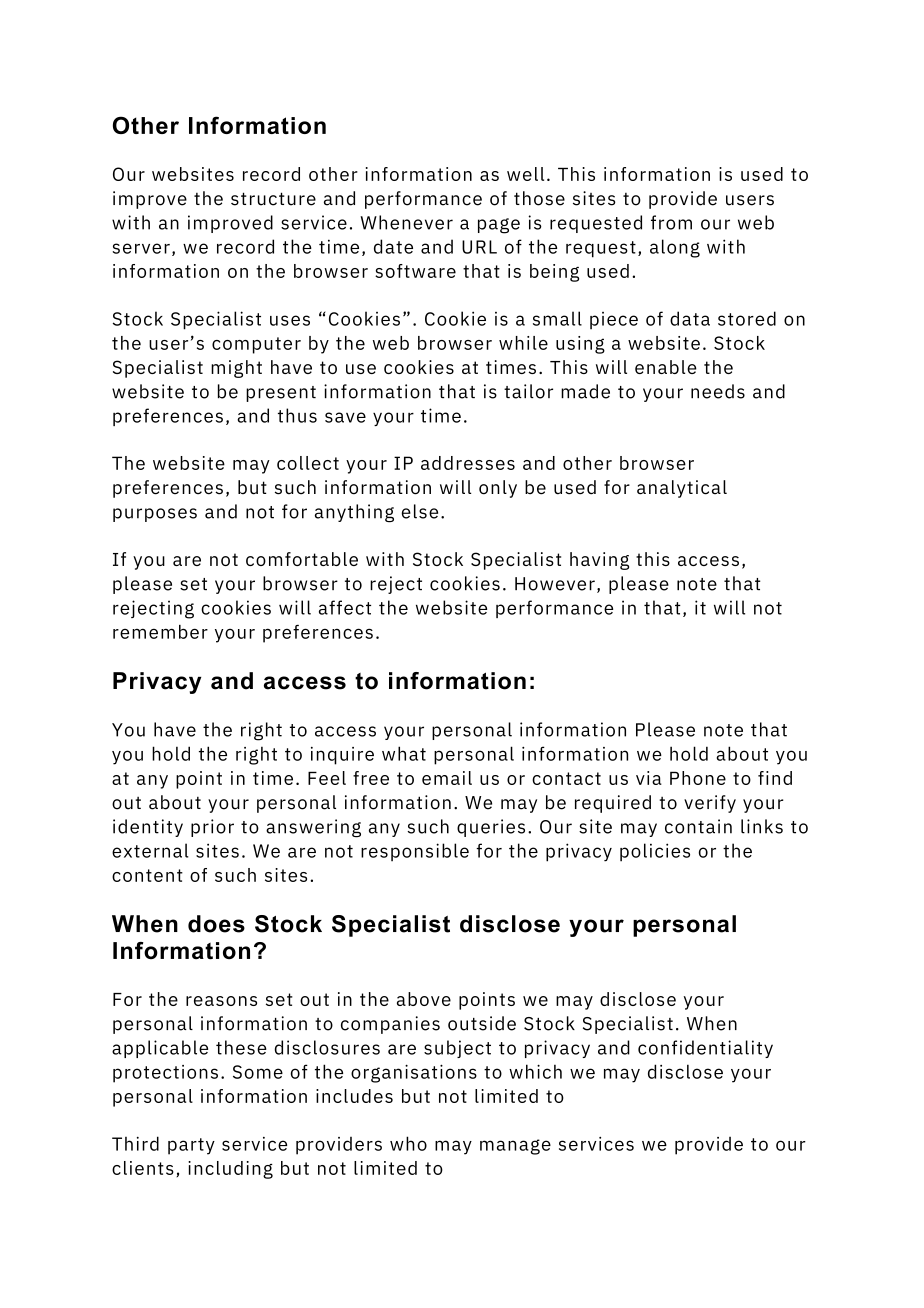 The image size is (924, 1308). What do you see at coordinates (655, 852) in the document?
I see `policies` at bounding box center [655, 852].
